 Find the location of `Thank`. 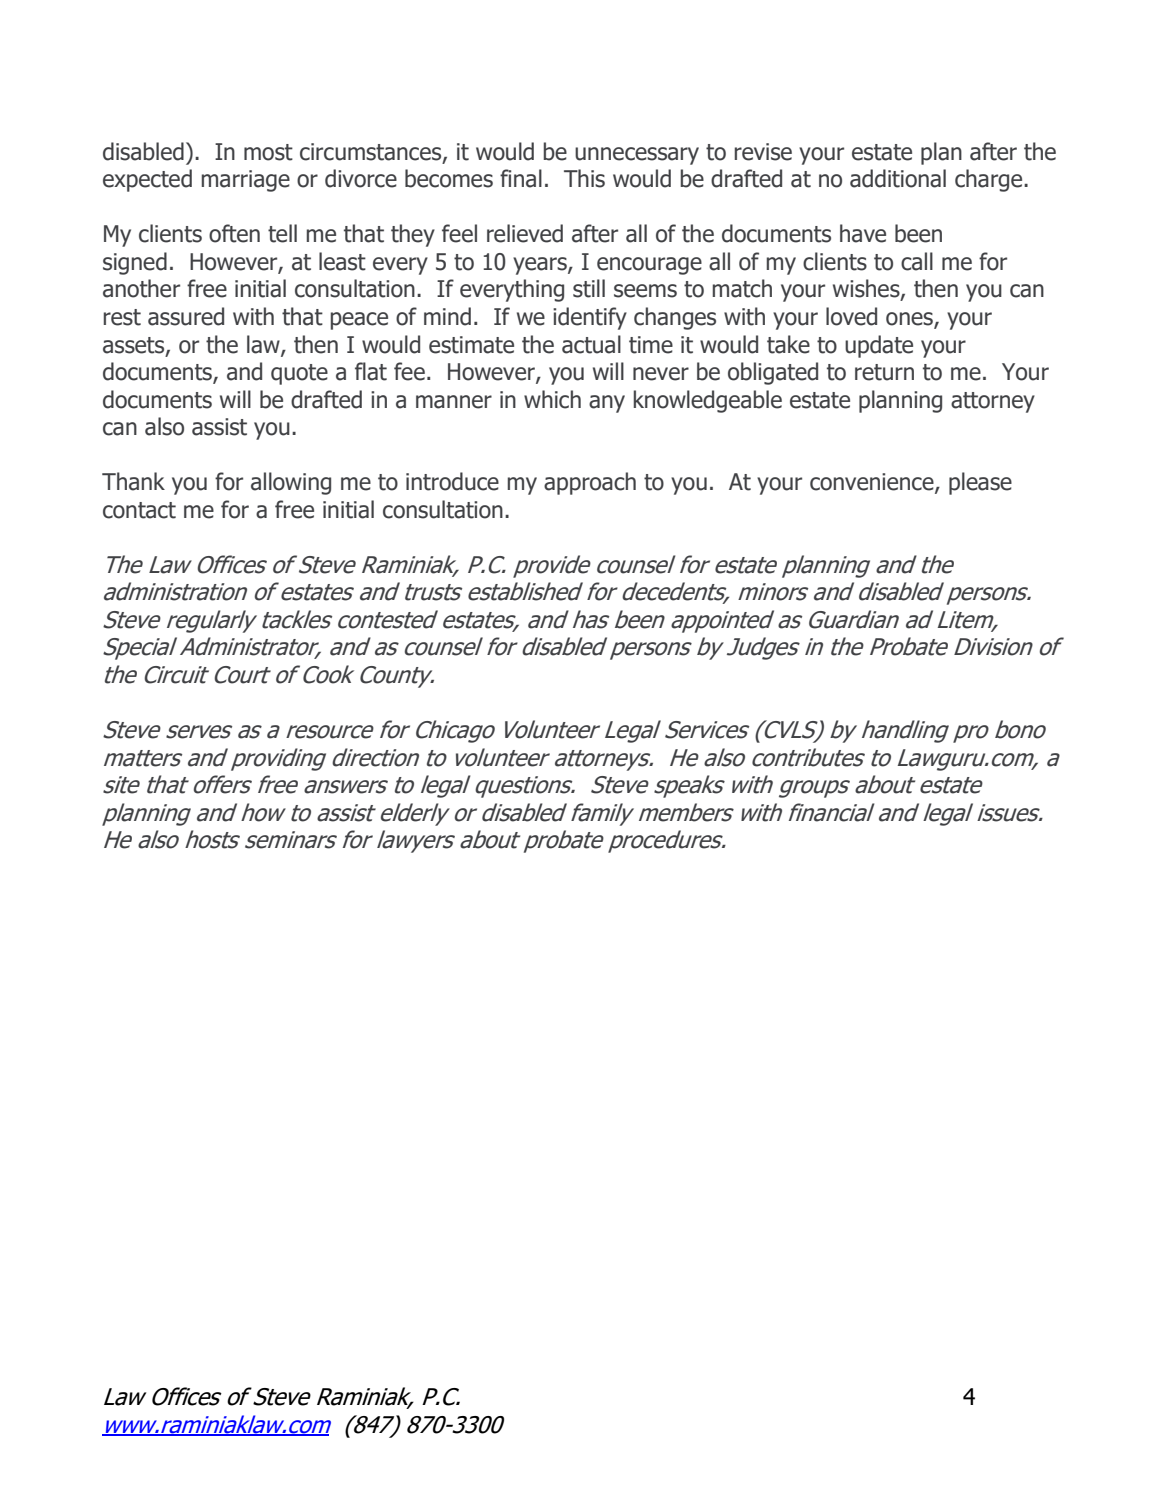

Thank is located at coordinates (133, 481).
